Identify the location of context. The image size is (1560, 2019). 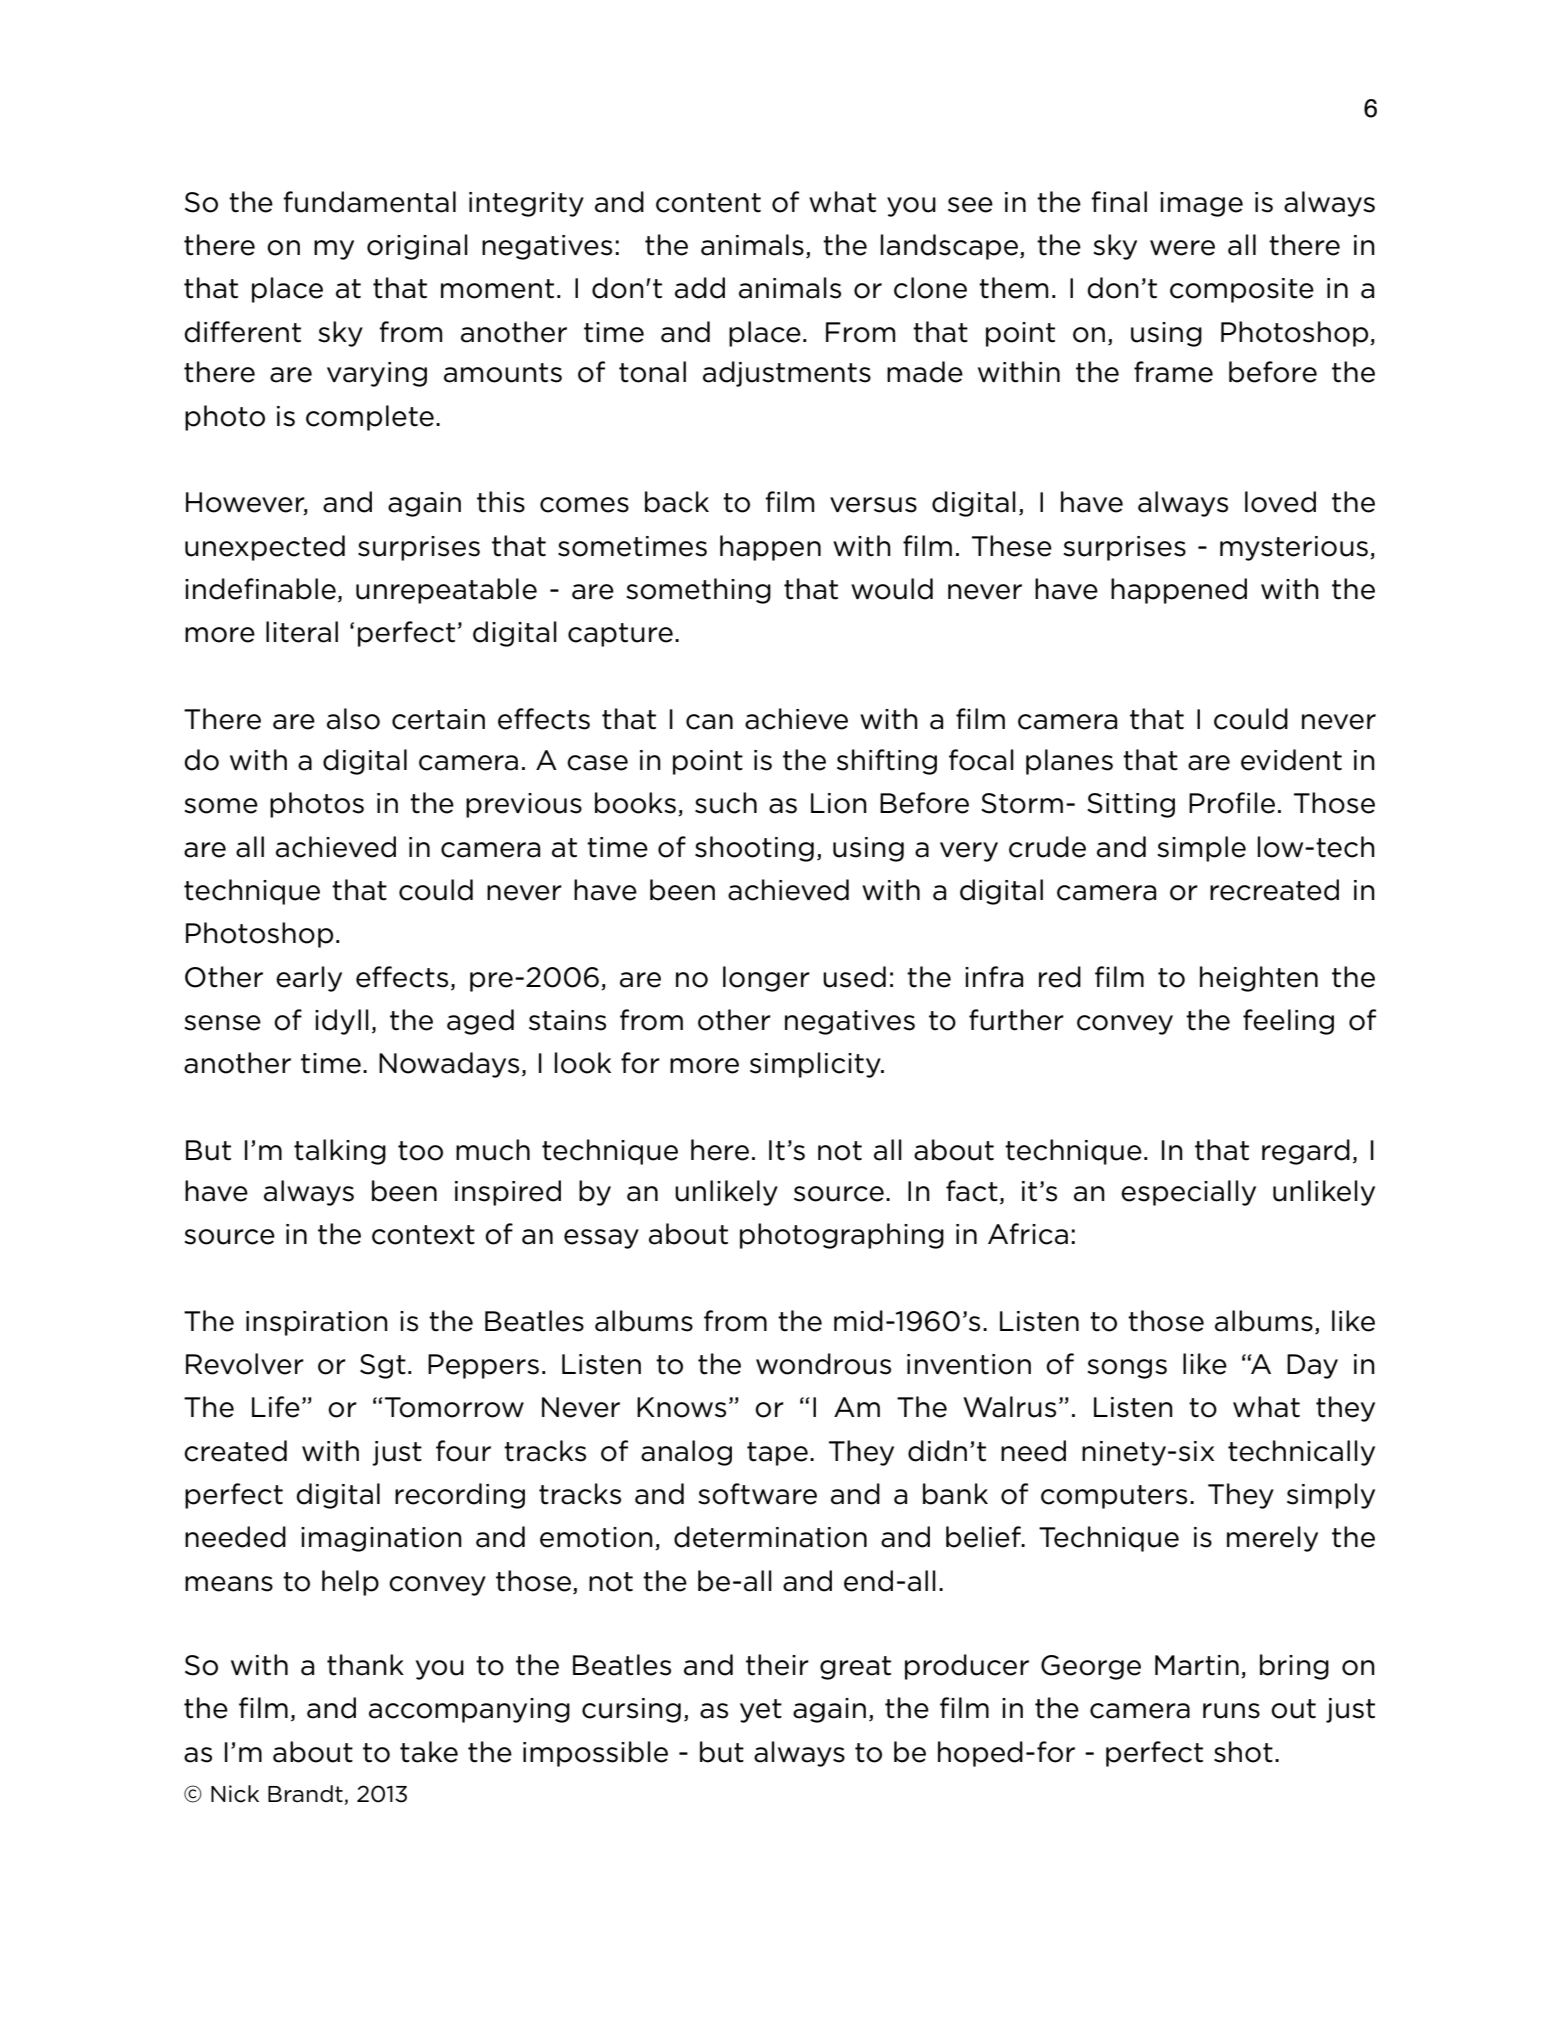
(423, 1235).
